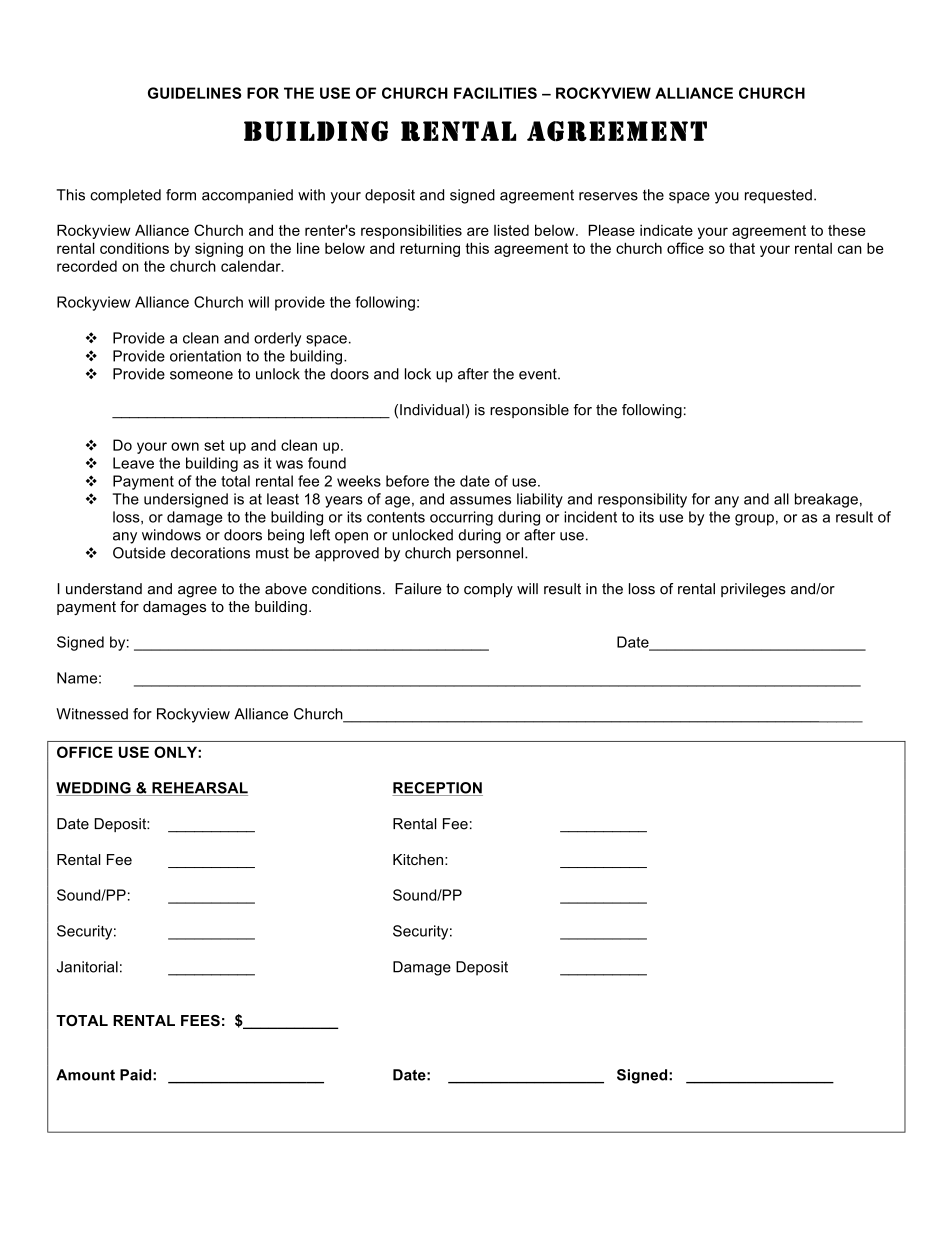 Image resolution: width=952 pixels, height=1233 pixels. Describe the element at coordinates (437, 789) in the image. I see `RECEPTION` at that location.
